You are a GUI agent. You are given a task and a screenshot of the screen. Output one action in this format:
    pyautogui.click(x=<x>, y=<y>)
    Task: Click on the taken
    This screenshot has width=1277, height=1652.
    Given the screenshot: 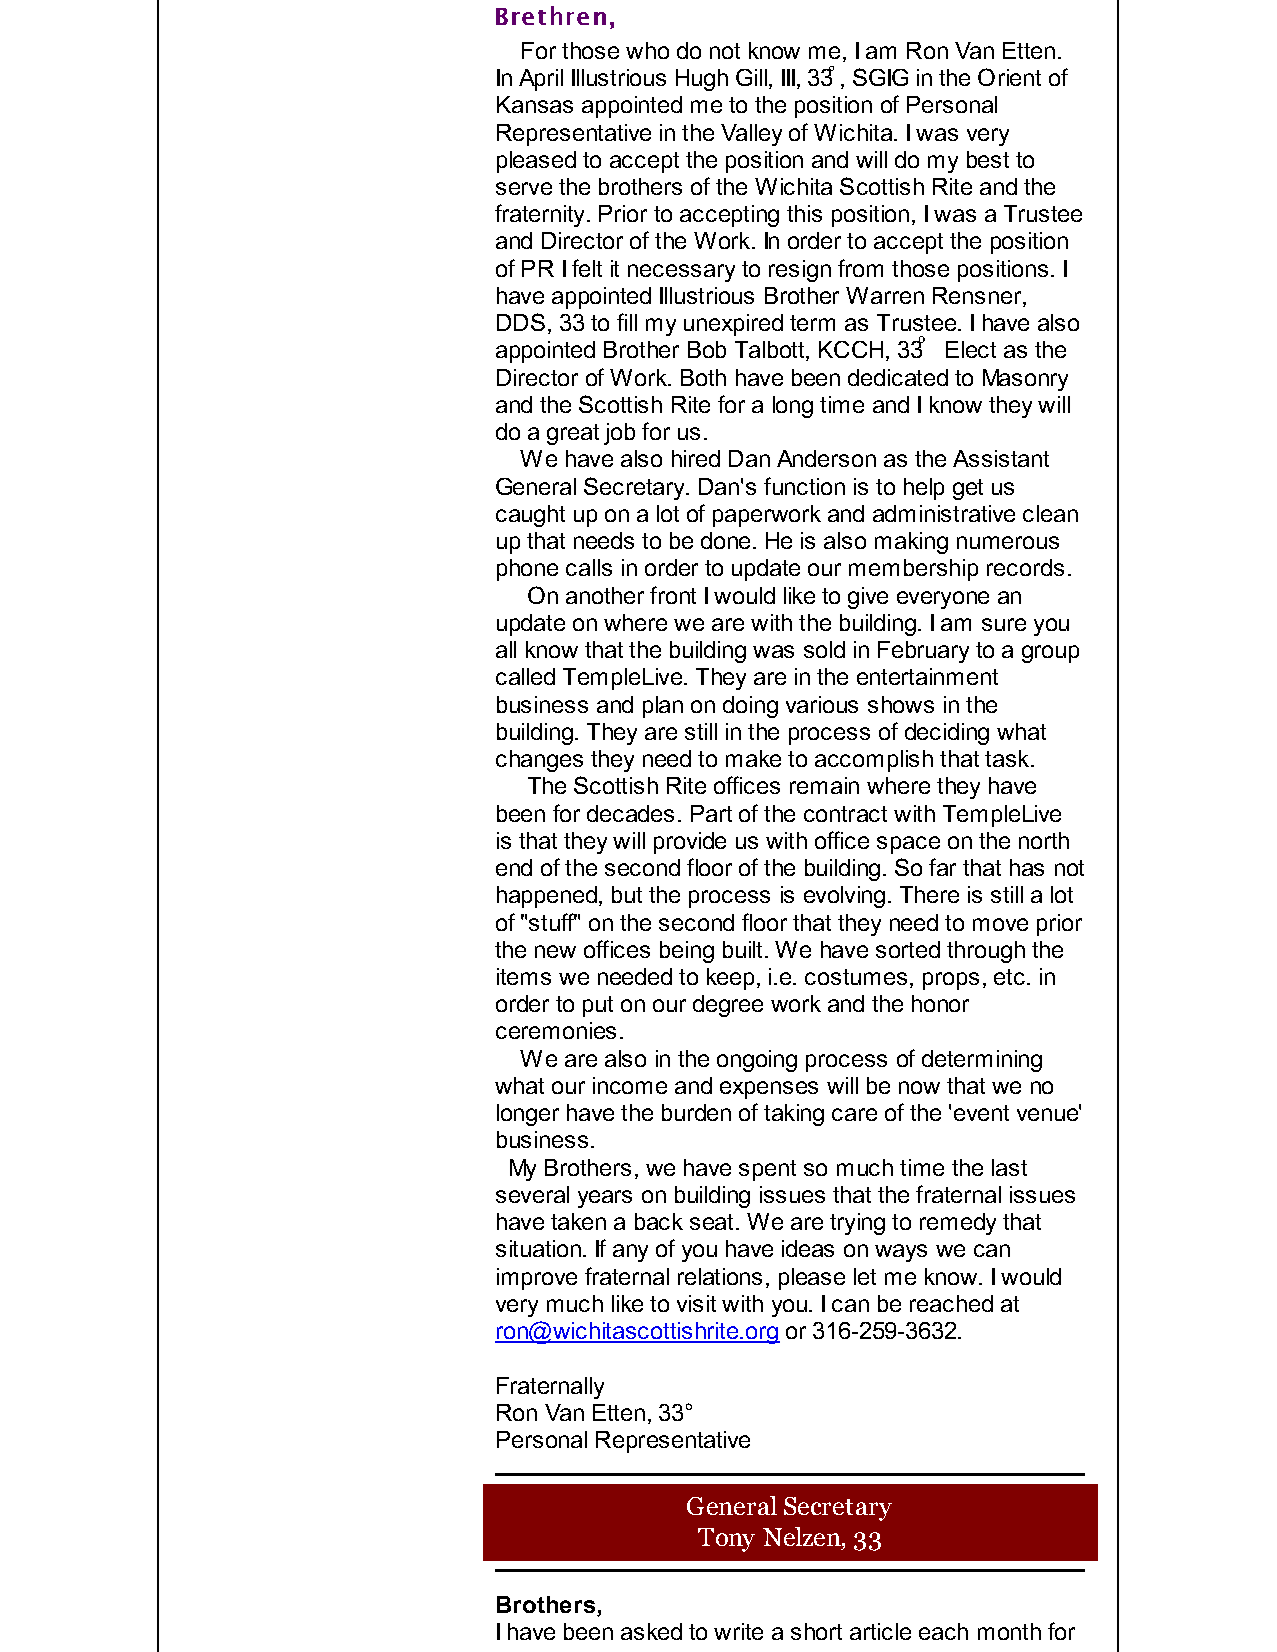 What is the action you would take?
    pyautogui.click(x=578, y=1221)
